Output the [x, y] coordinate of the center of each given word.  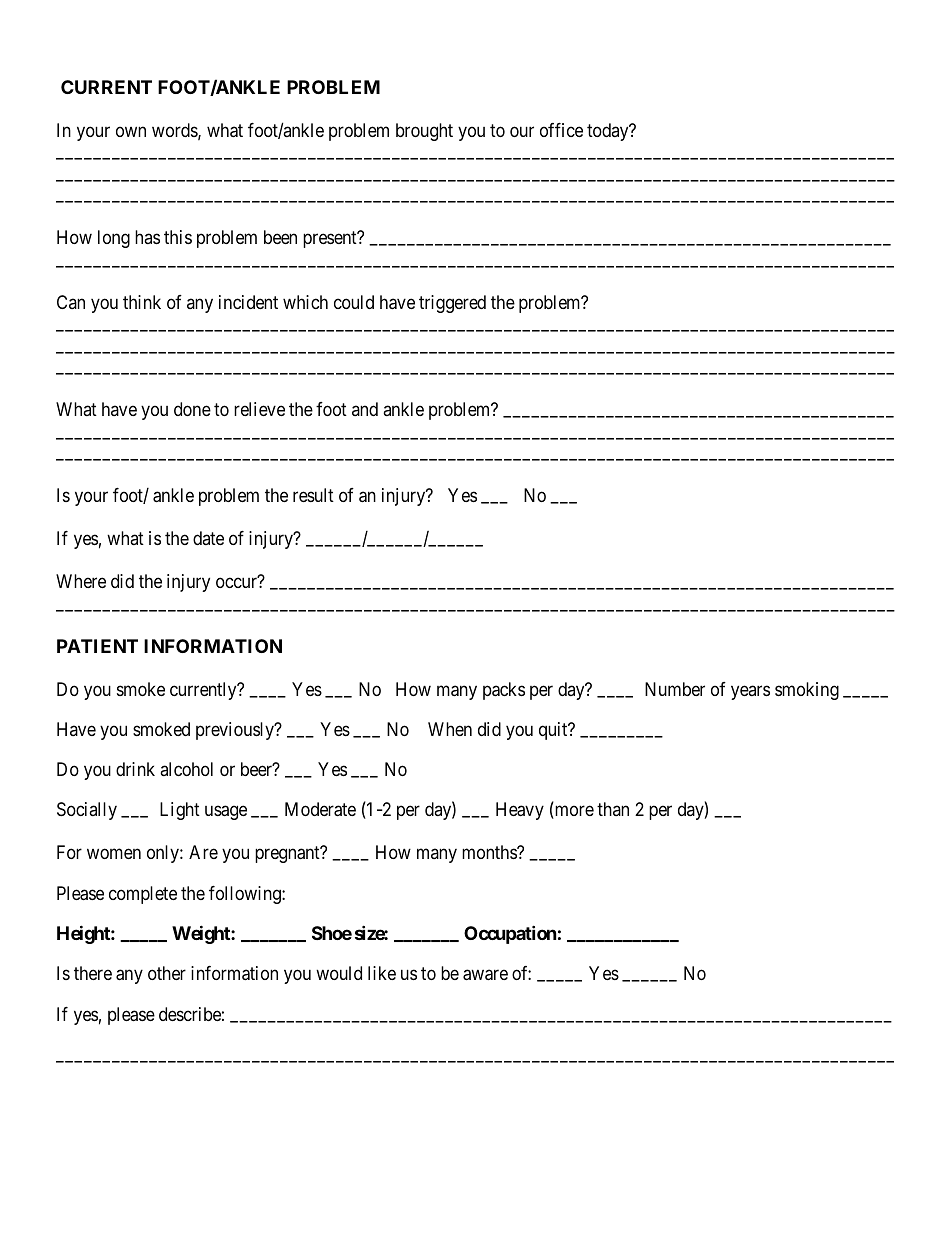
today [609, 132]
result [313, 495]
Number [675, 689]
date [208, 538]
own [131, 131]
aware [485, 975]
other [167, 973]
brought [424, 132]
